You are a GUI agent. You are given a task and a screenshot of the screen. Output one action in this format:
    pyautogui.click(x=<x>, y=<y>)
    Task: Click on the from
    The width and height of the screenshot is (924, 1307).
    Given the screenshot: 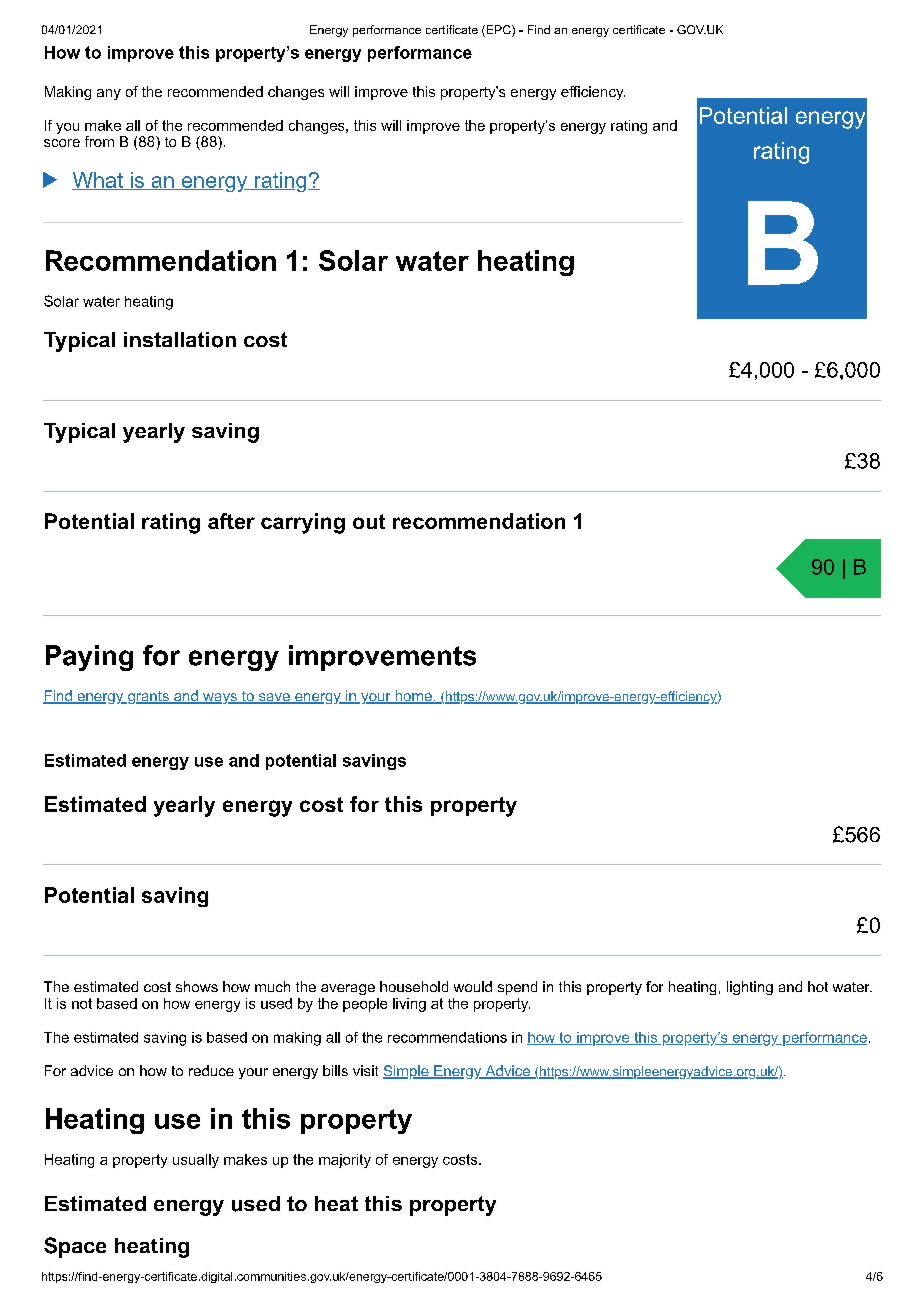 What is the action you would take?
    pyautogui.click(x=99, y=141)
